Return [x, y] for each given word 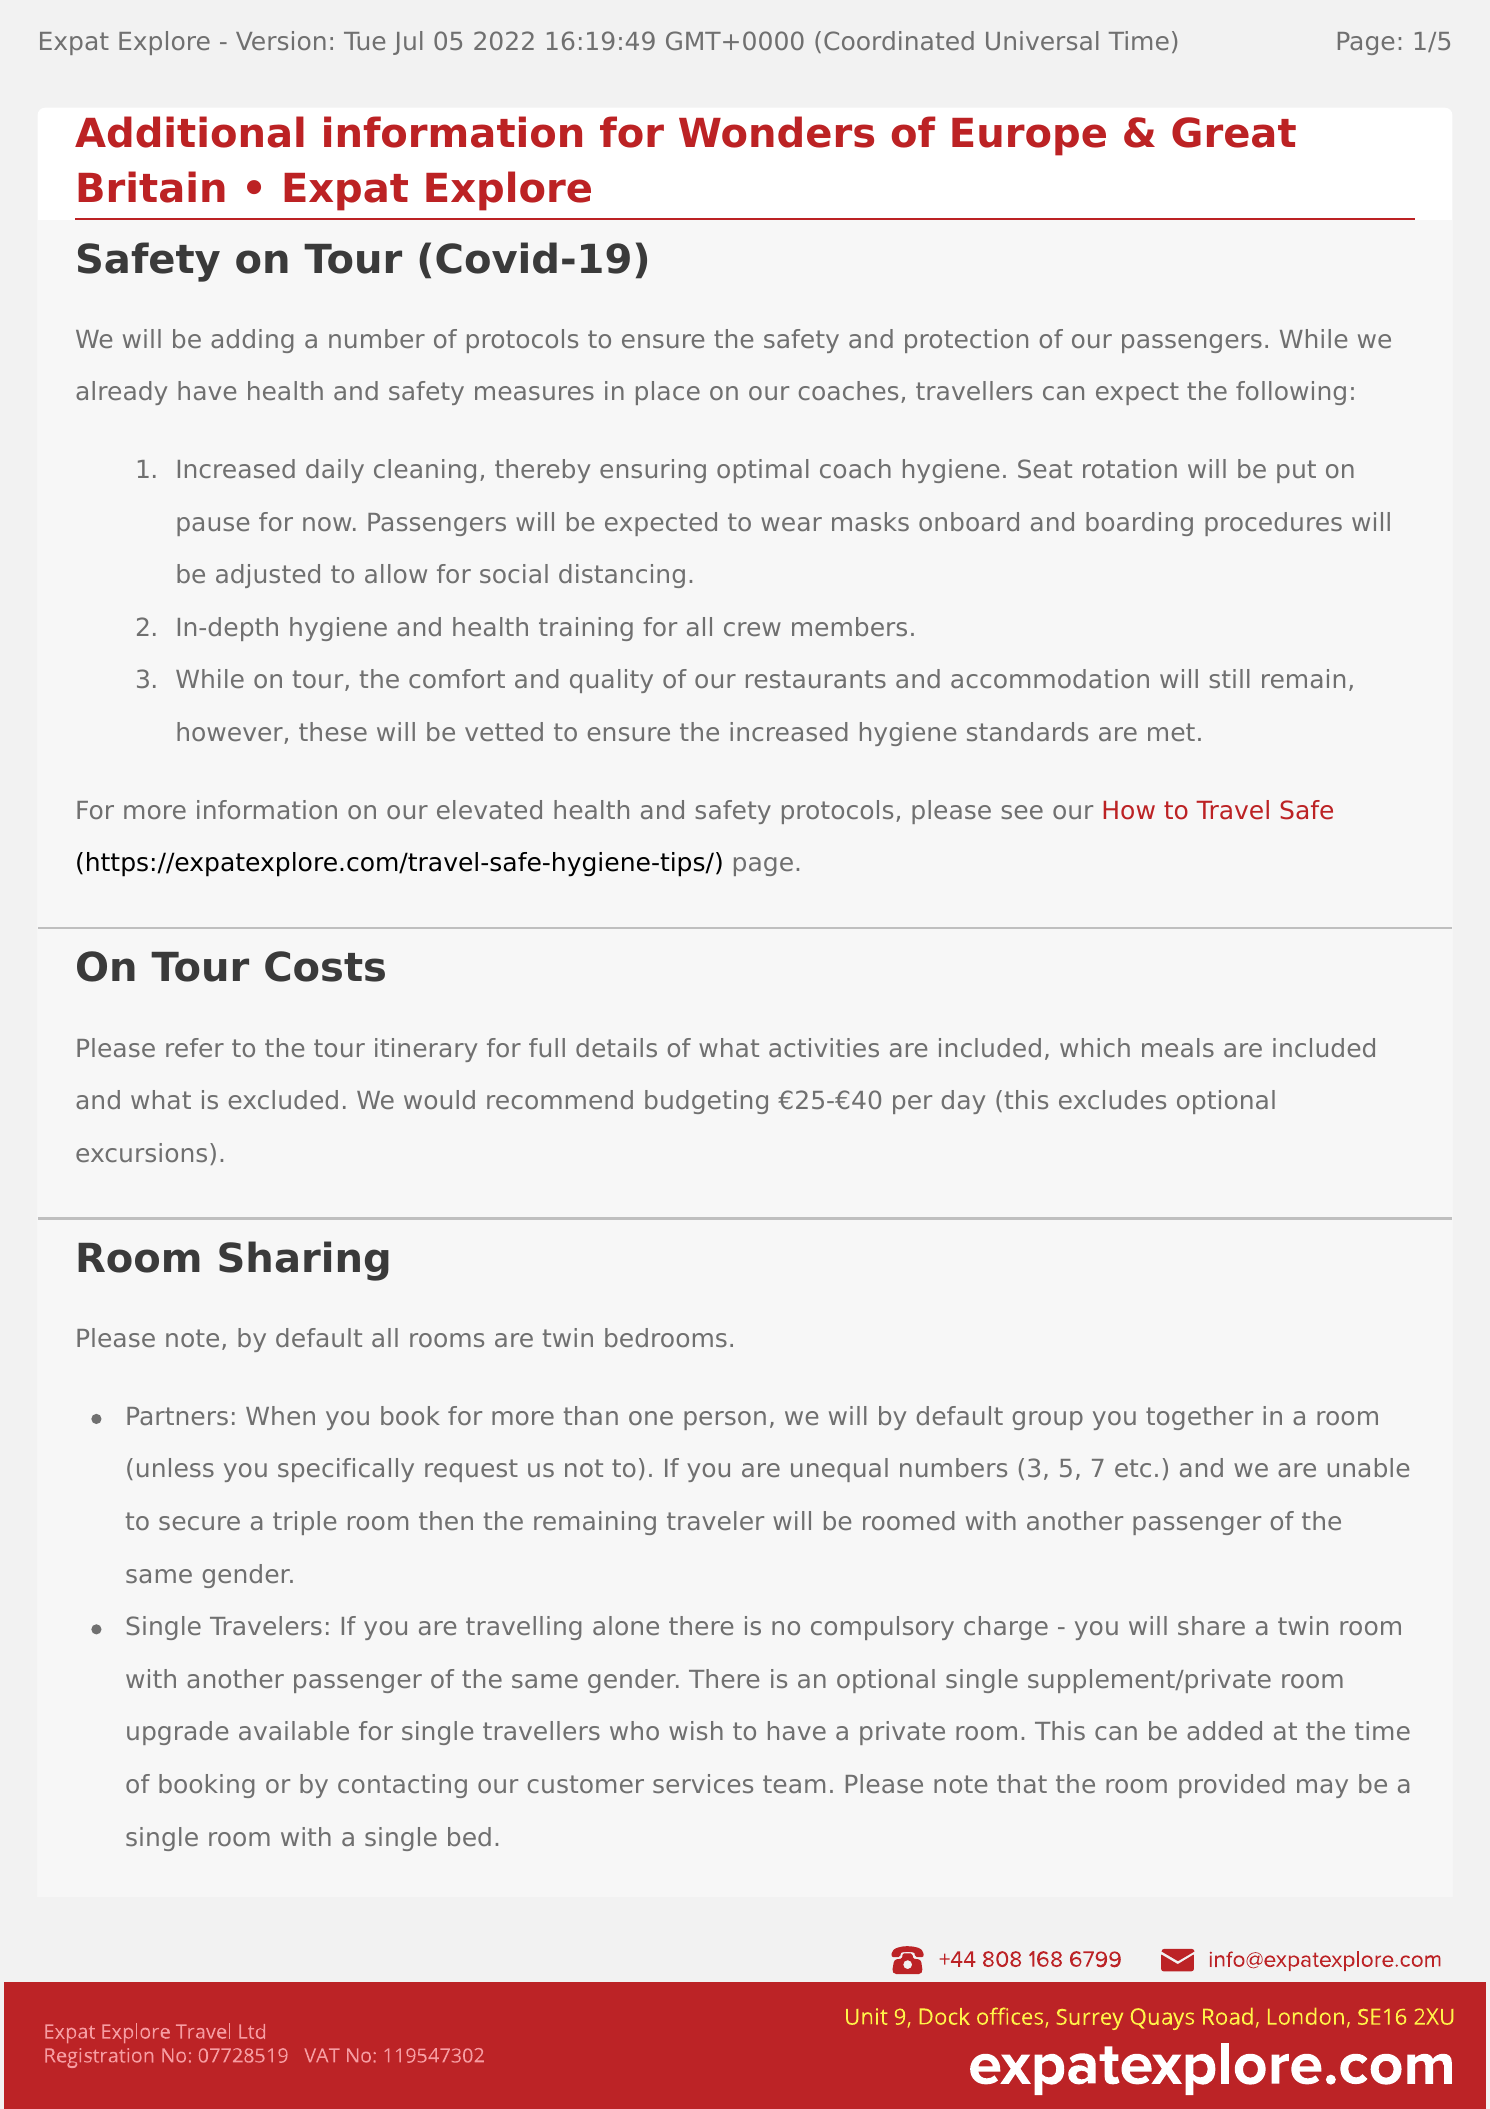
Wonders [776, 132]
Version [281, 40]
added [1224, 1730]
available [294, 1730]
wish [696, 1730]
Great [1234, 132]
